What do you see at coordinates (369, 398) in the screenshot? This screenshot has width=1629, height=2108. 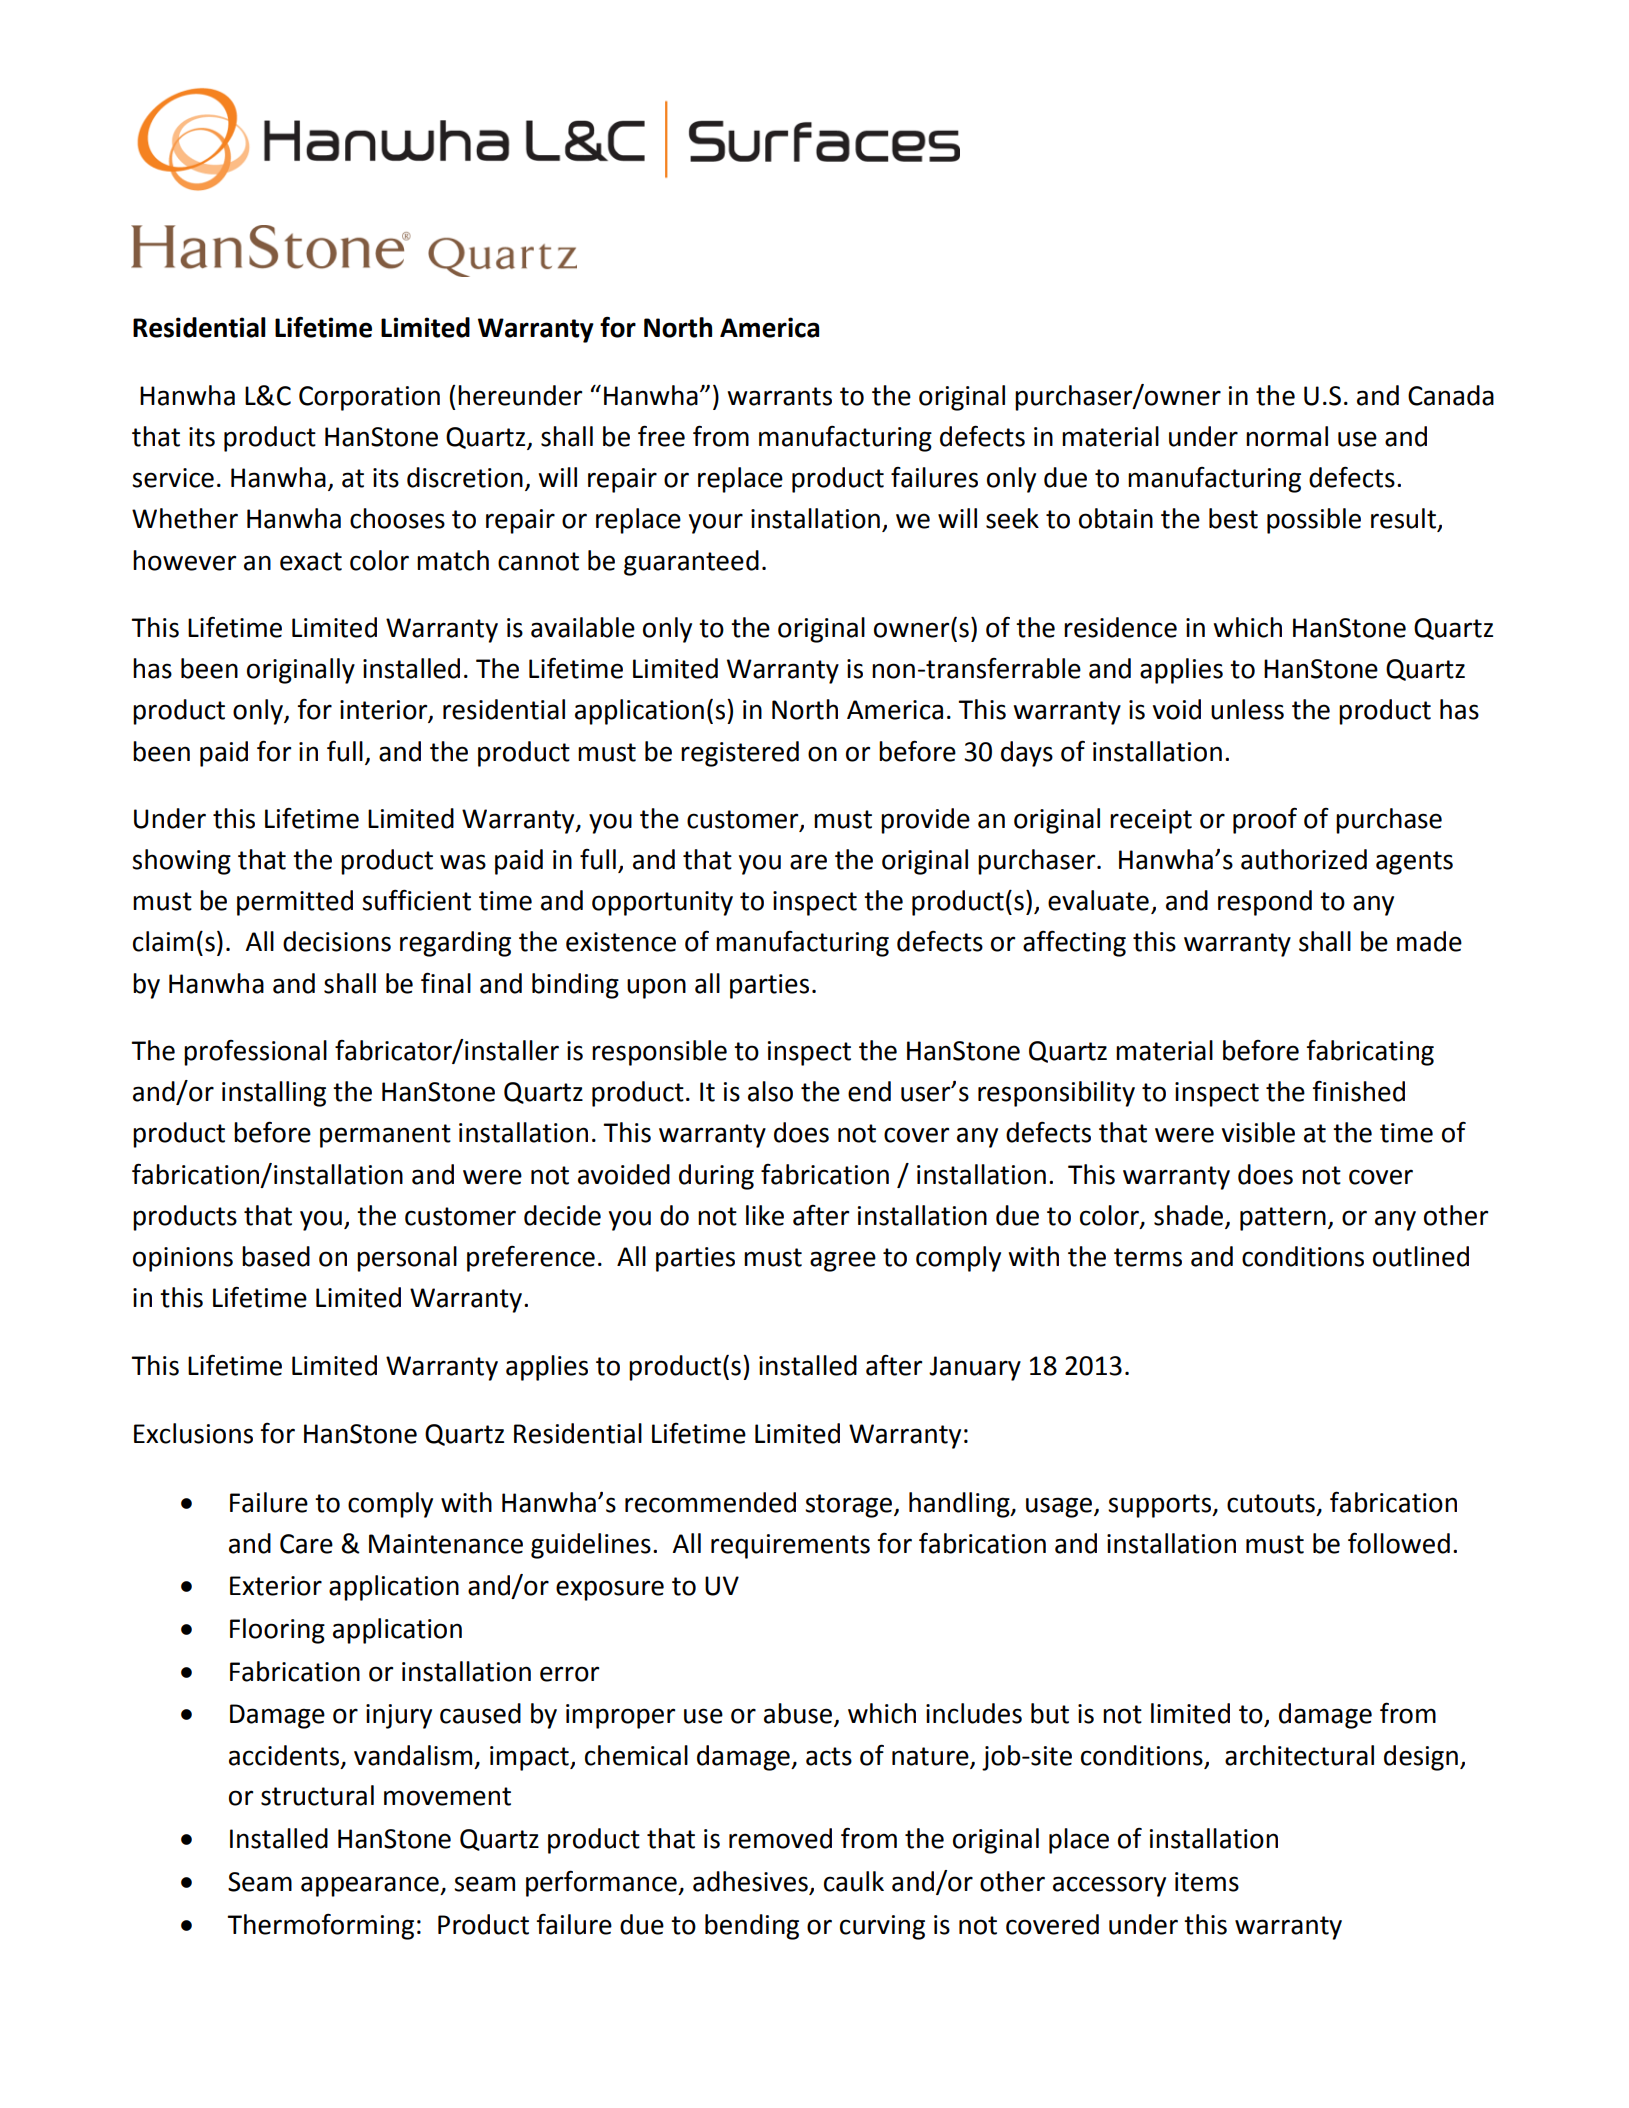 I see `Corporation` at bounding box center [369, 398].
